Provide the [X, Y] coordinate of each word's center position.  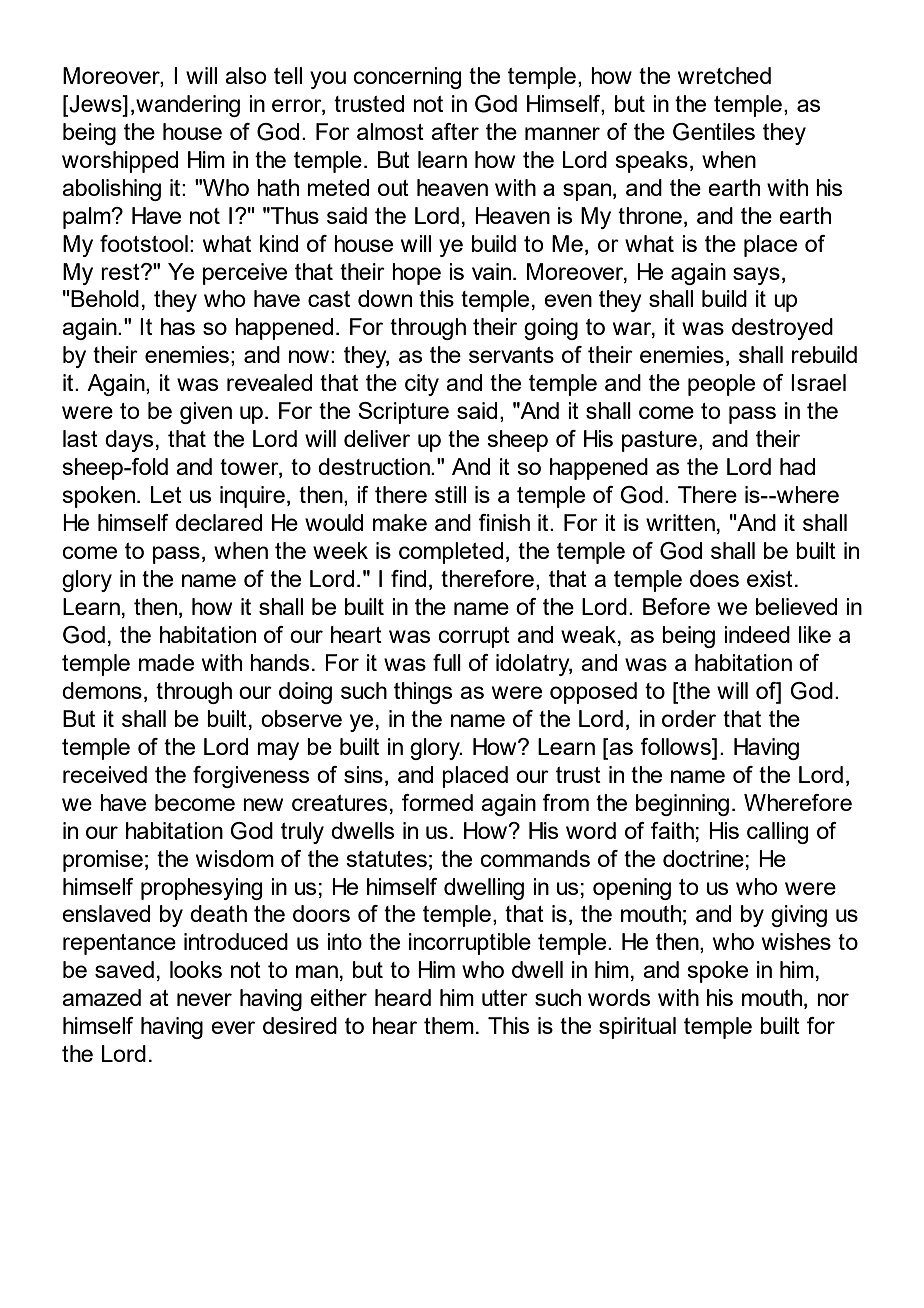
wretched [724, 75]
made [166, 662]
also [246, 75]
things [423, 693]
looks [196, 969]
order [689, 718]
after [455, 131]
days [129, 441]
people [721, 385]
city [422, 385]
